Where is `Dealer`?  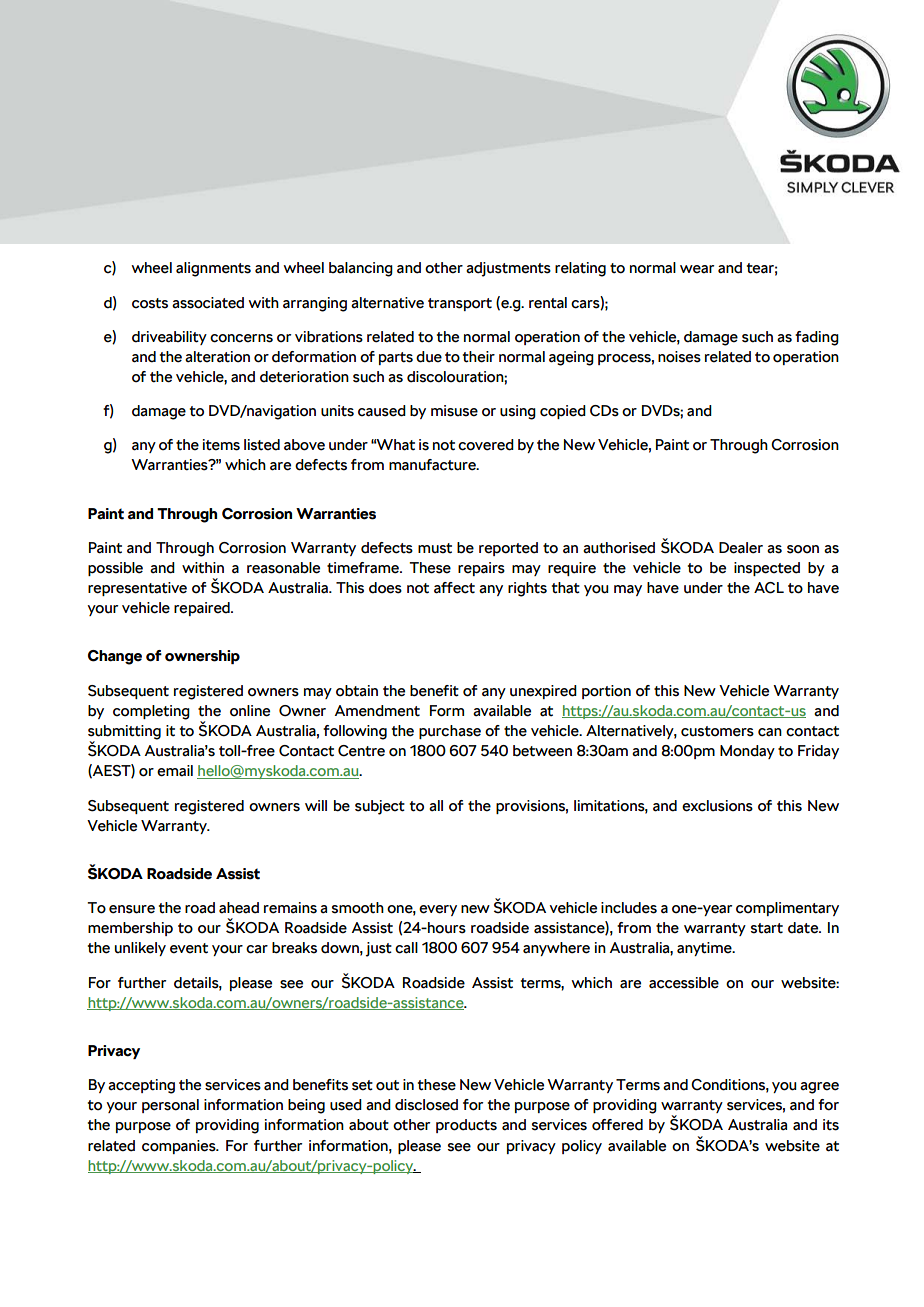 Dealer is located at coordinates (741, 548).
